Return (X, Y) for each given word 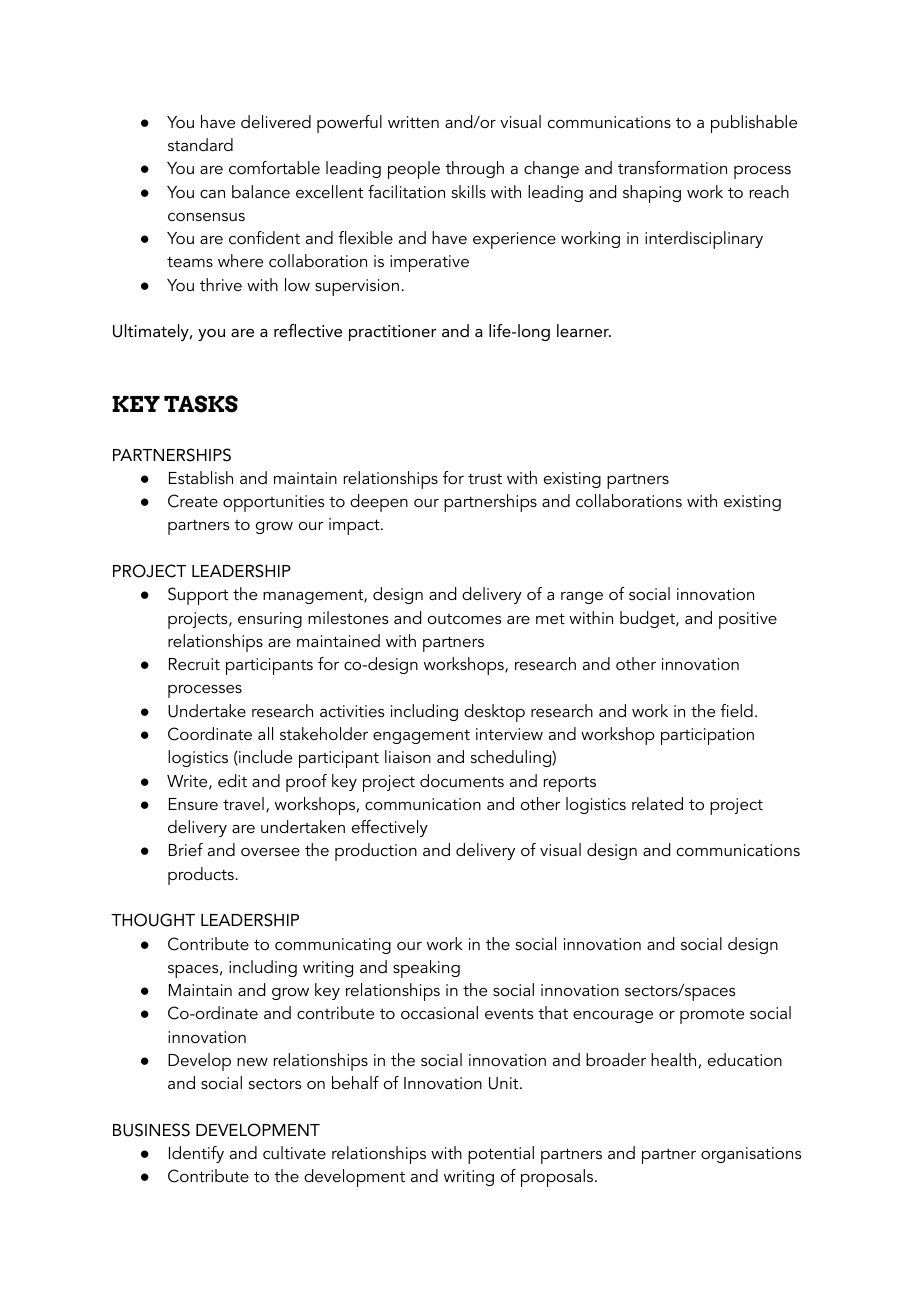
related (657, 803)
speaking (426, 969)
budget (648, 619)
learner (584, 330)
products (201, 876)
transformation (672, 167)
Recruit (194, 664)
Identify (196, 1154)
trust (485, 478)
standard (200, 144)
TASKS (201, 404)
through (474, 169)
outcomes (464, 619)
